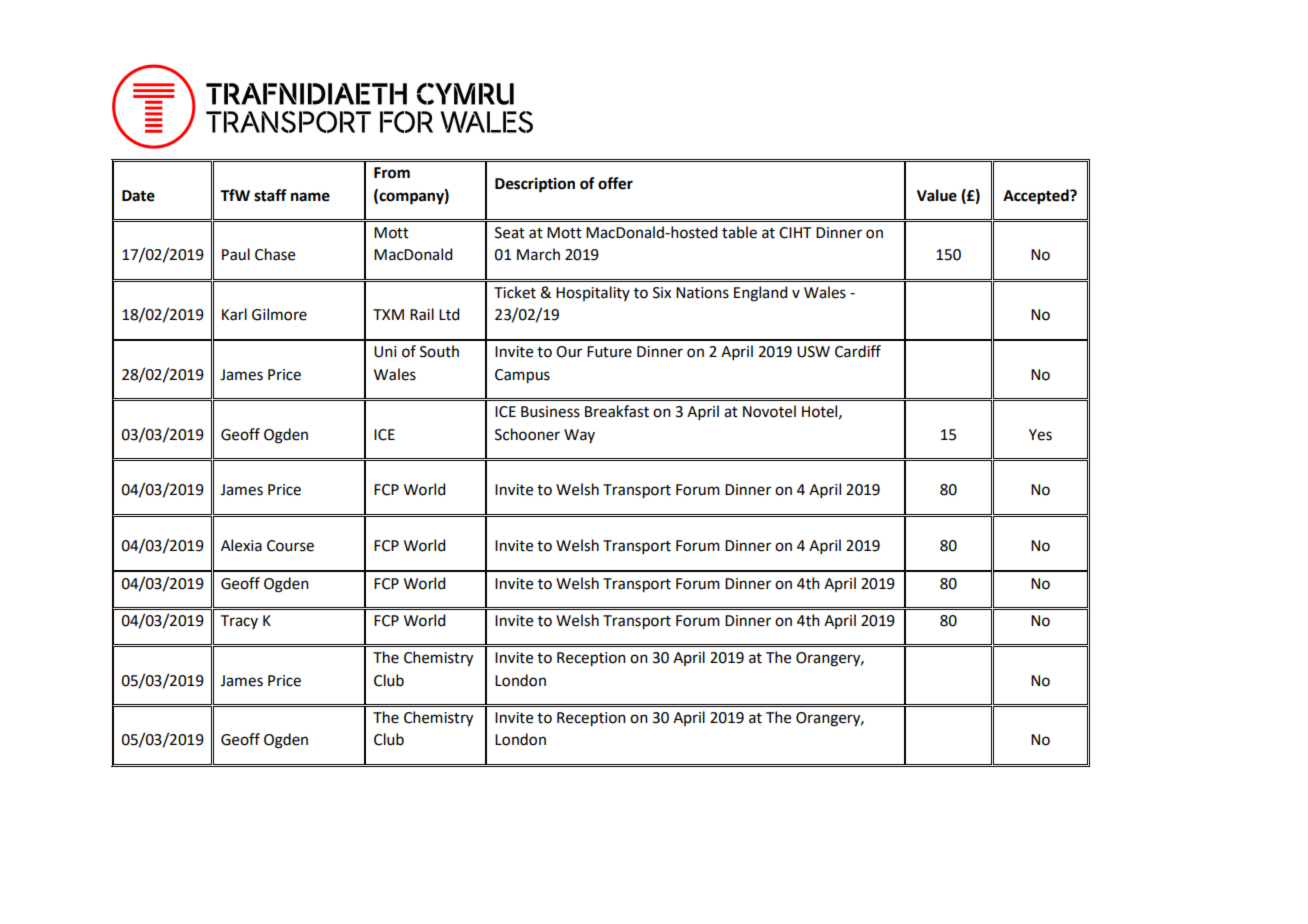 Image resolution: width=1308 pixels, height=924 pixels. I want to click on Yes, so click(1040, 435).
